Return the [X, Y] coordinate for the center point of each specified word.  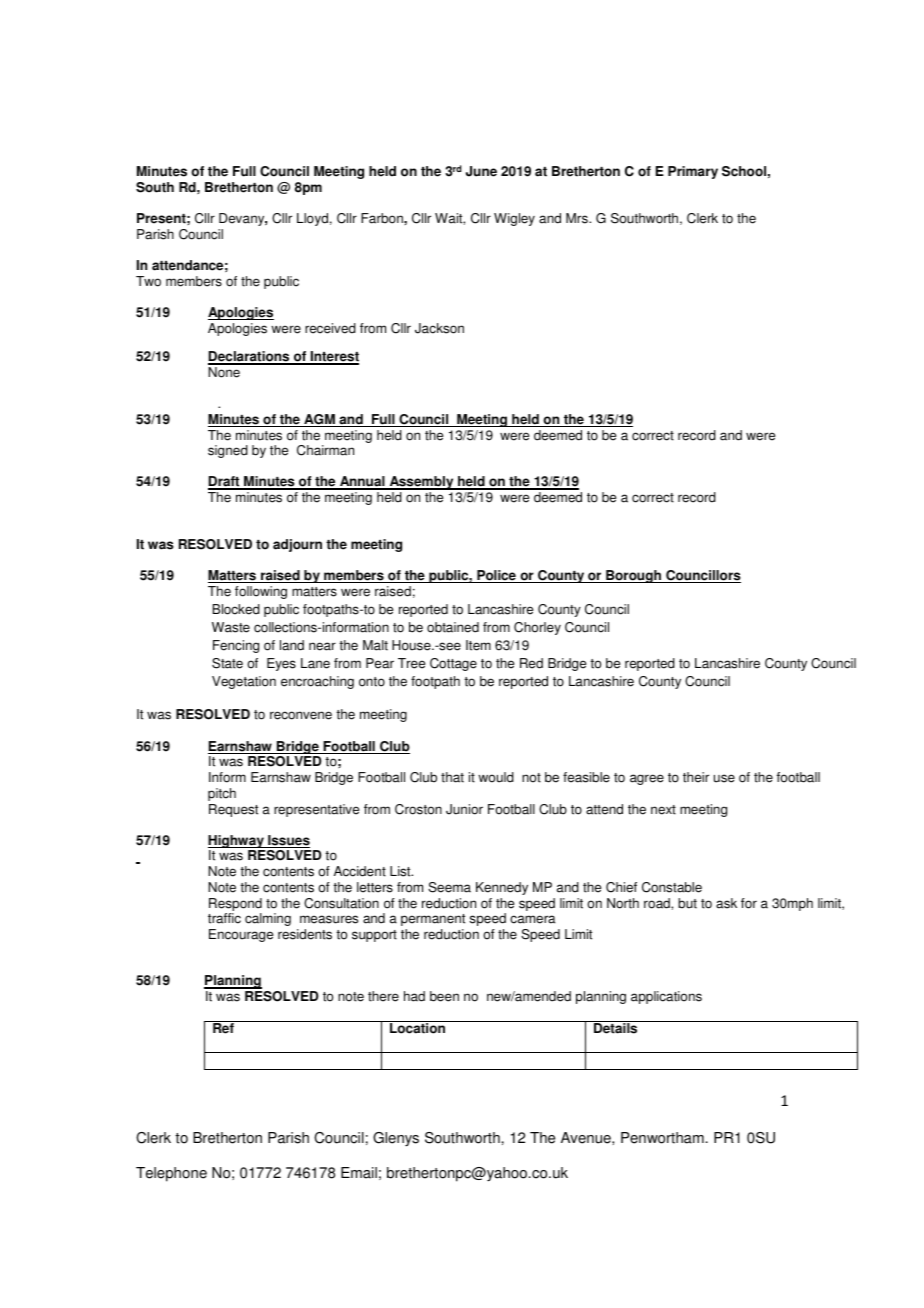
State [227, 663]
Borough [634, 576]
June [481, 171]
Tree [411, 663]
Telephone [171, 1174]
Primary [693, 172]
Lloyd [312, 219]
